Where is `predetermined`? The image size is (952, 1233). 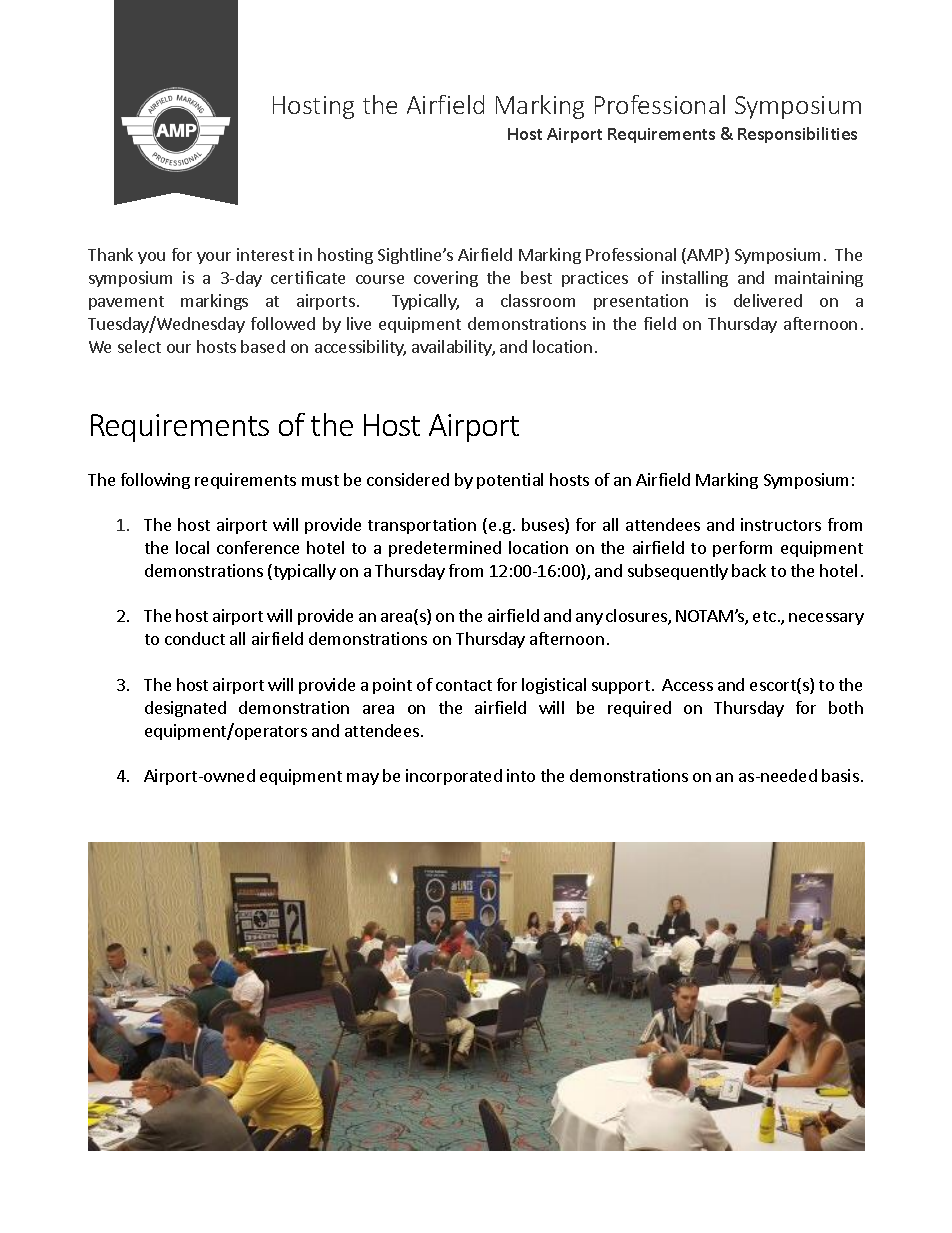 predetermined is located at coordinates (445, 549).
